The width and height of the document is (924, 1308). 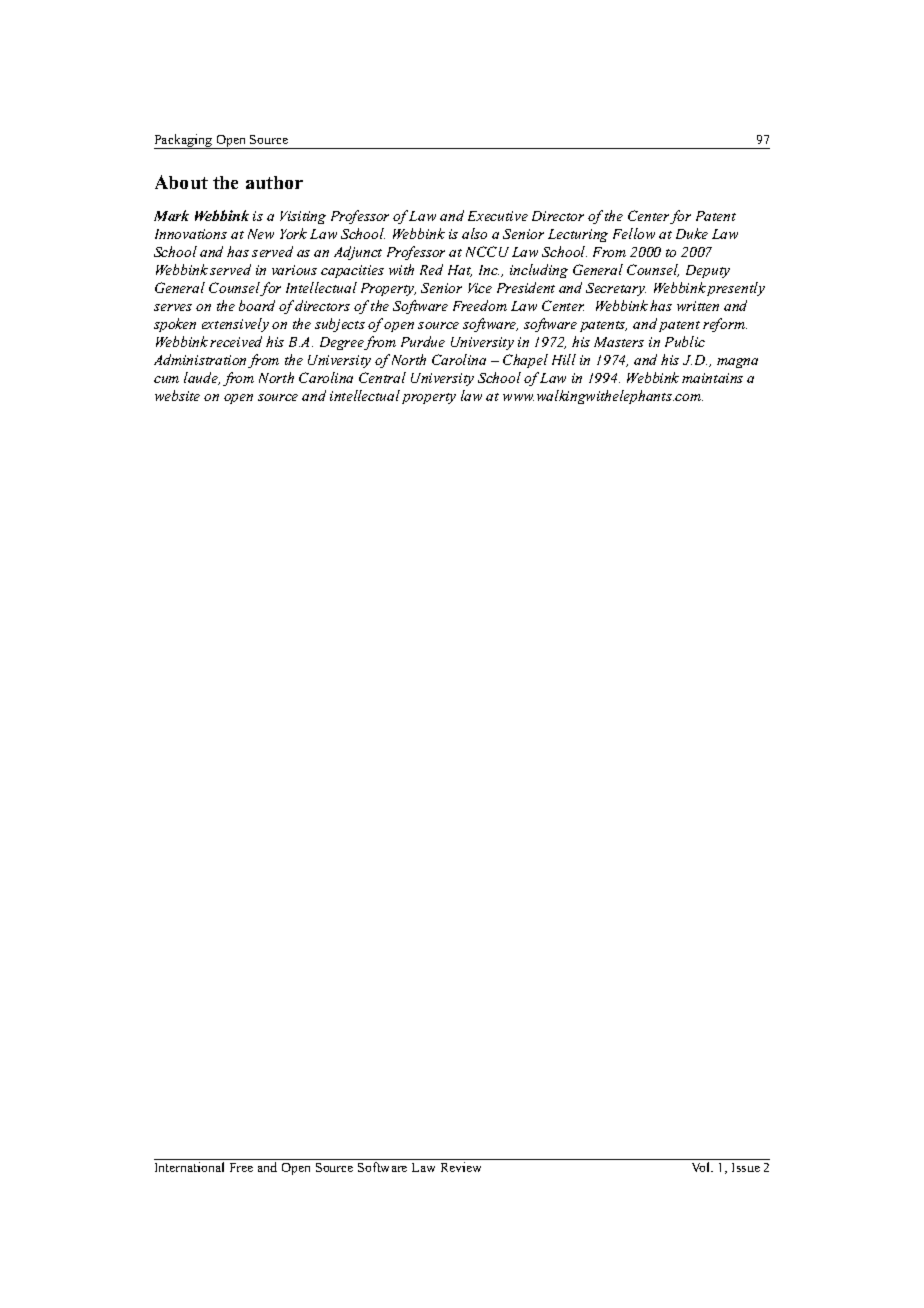 I want to click on Duke, so click(x=692, y=233).
